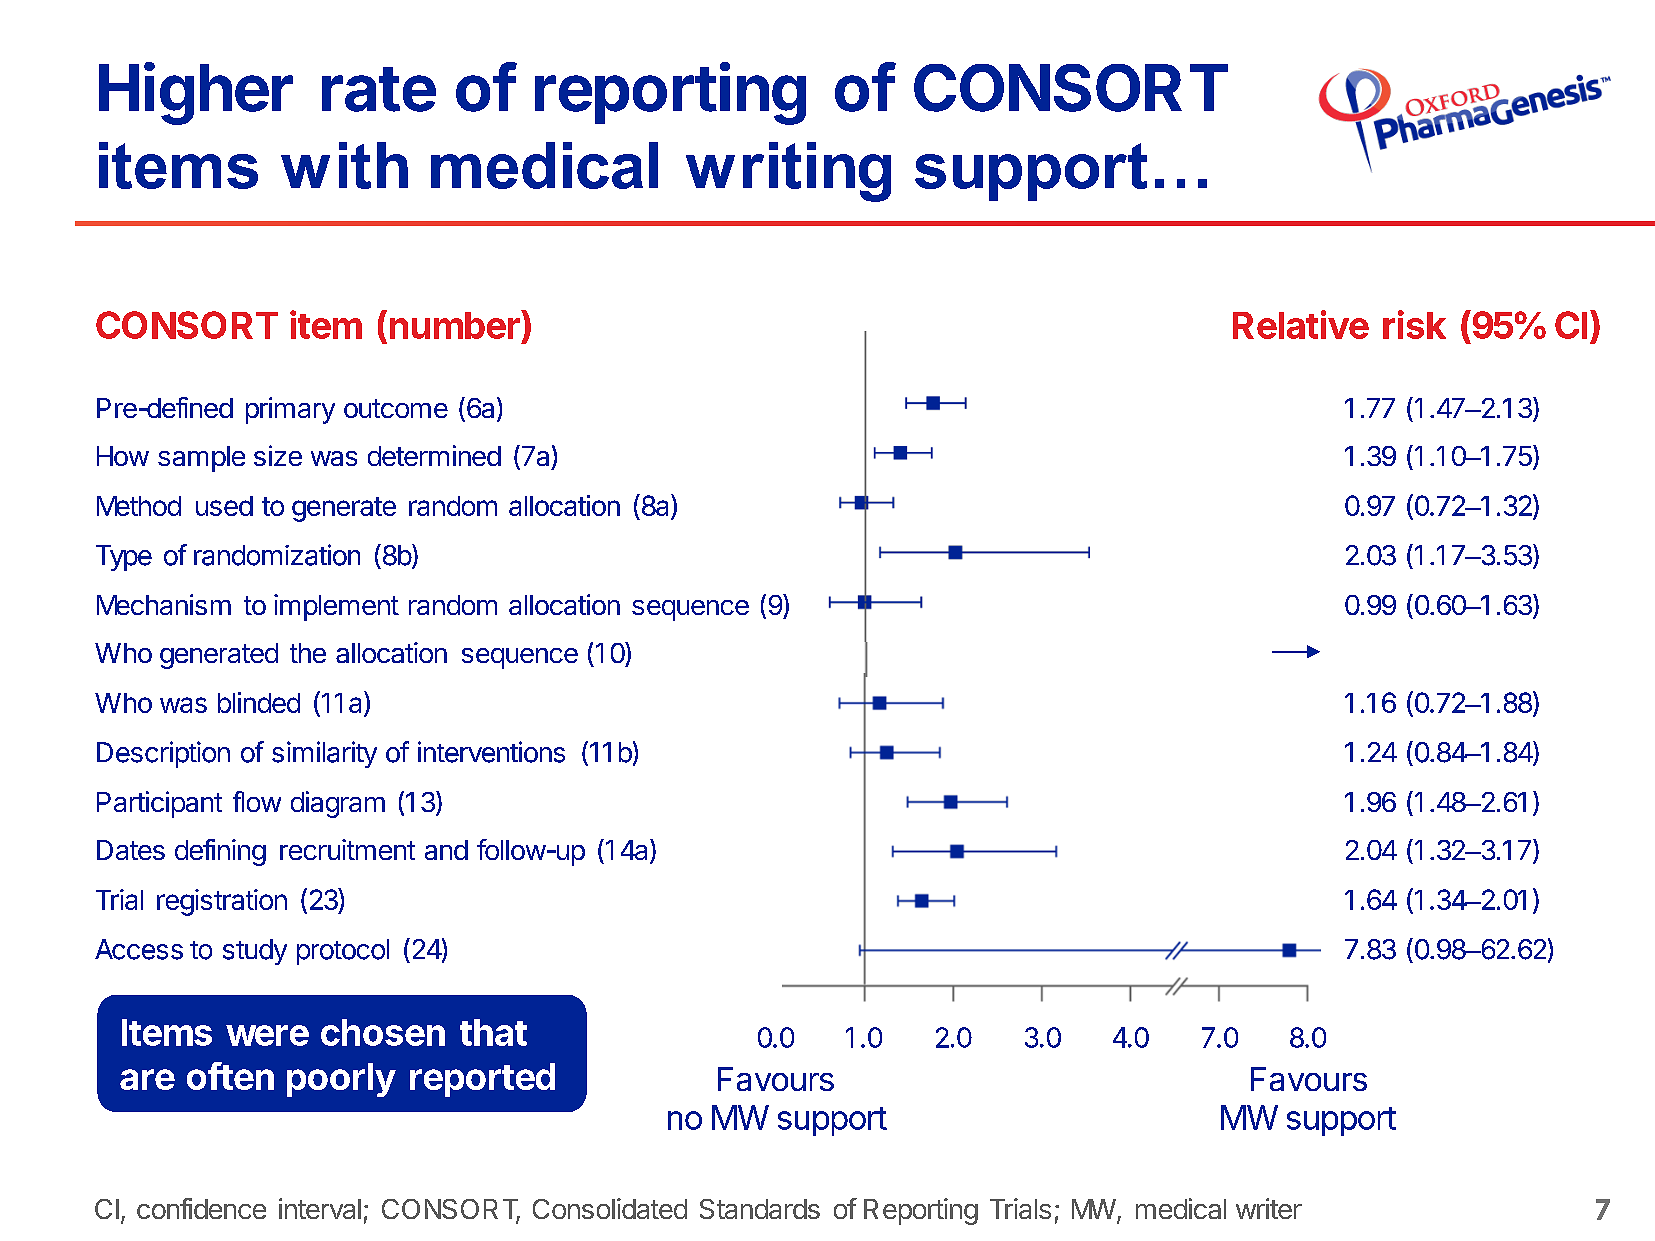 This image has height=1241, width=1655. Describe the element at coordinates (491, 752) in the image. I see `interventions` at that location.
